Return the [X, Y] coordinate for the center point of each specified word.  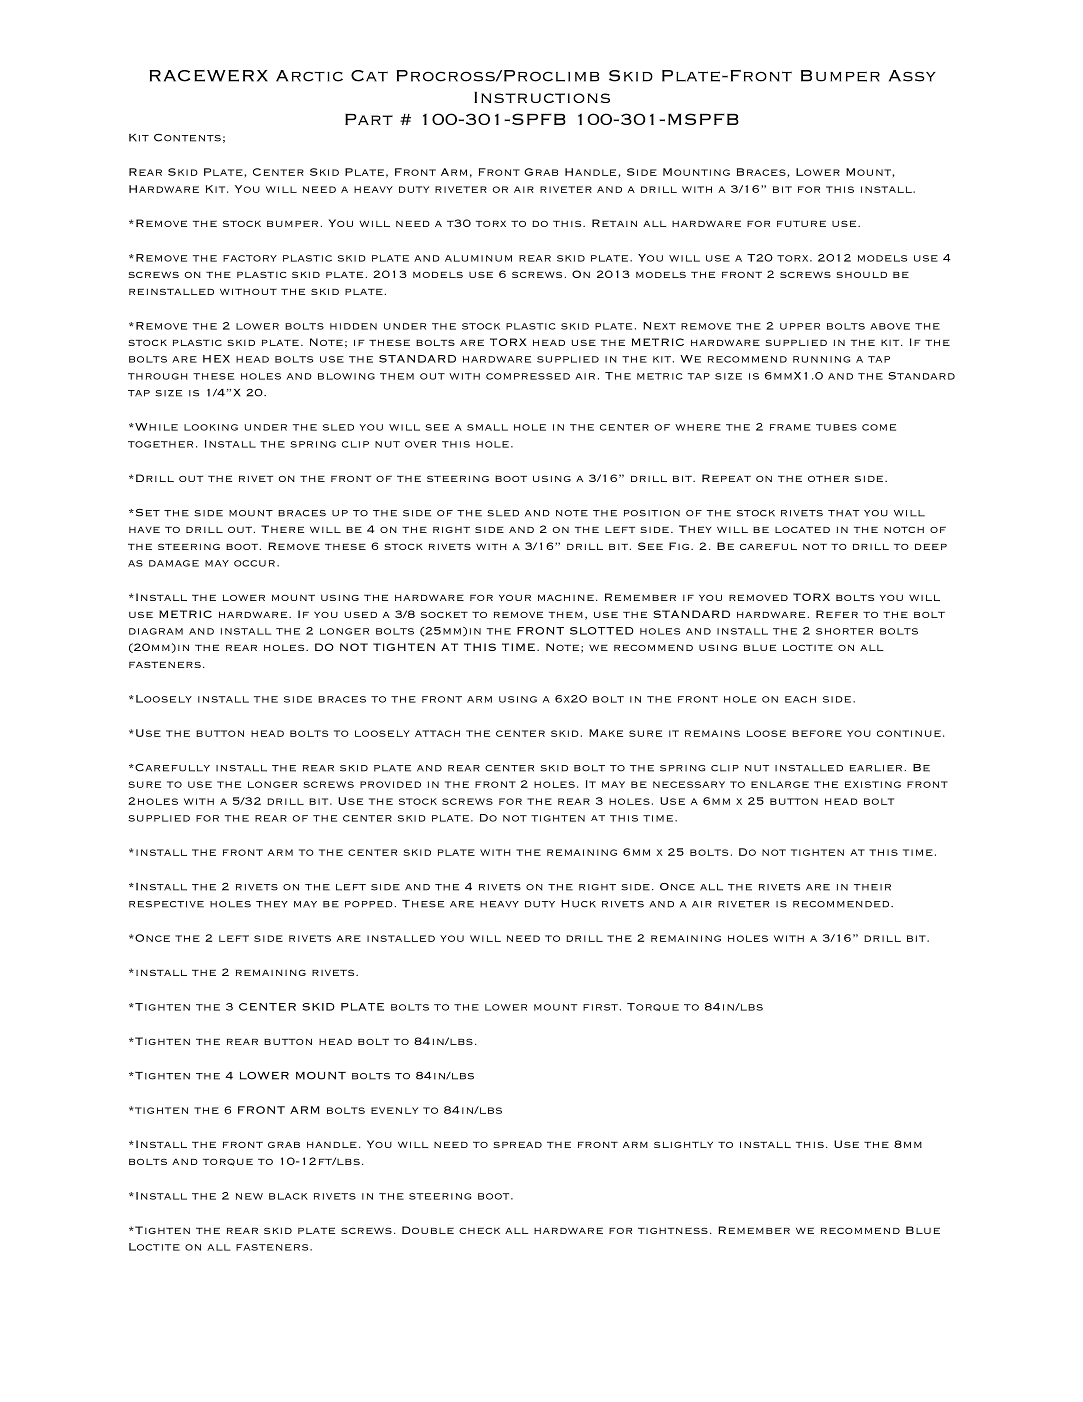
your [515, 597]
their [872, 887]
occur [254, 563]
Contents [187, 138]
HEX [216, 359]
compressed [528, 376]
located [802, 529]
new [249, 1196]
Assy [912, 76]
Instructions [542, 97]
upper [800, 326]
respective [166, 904]
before [817, 733]
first [600, 1007]
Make [606, 733]
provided [390, 784]
